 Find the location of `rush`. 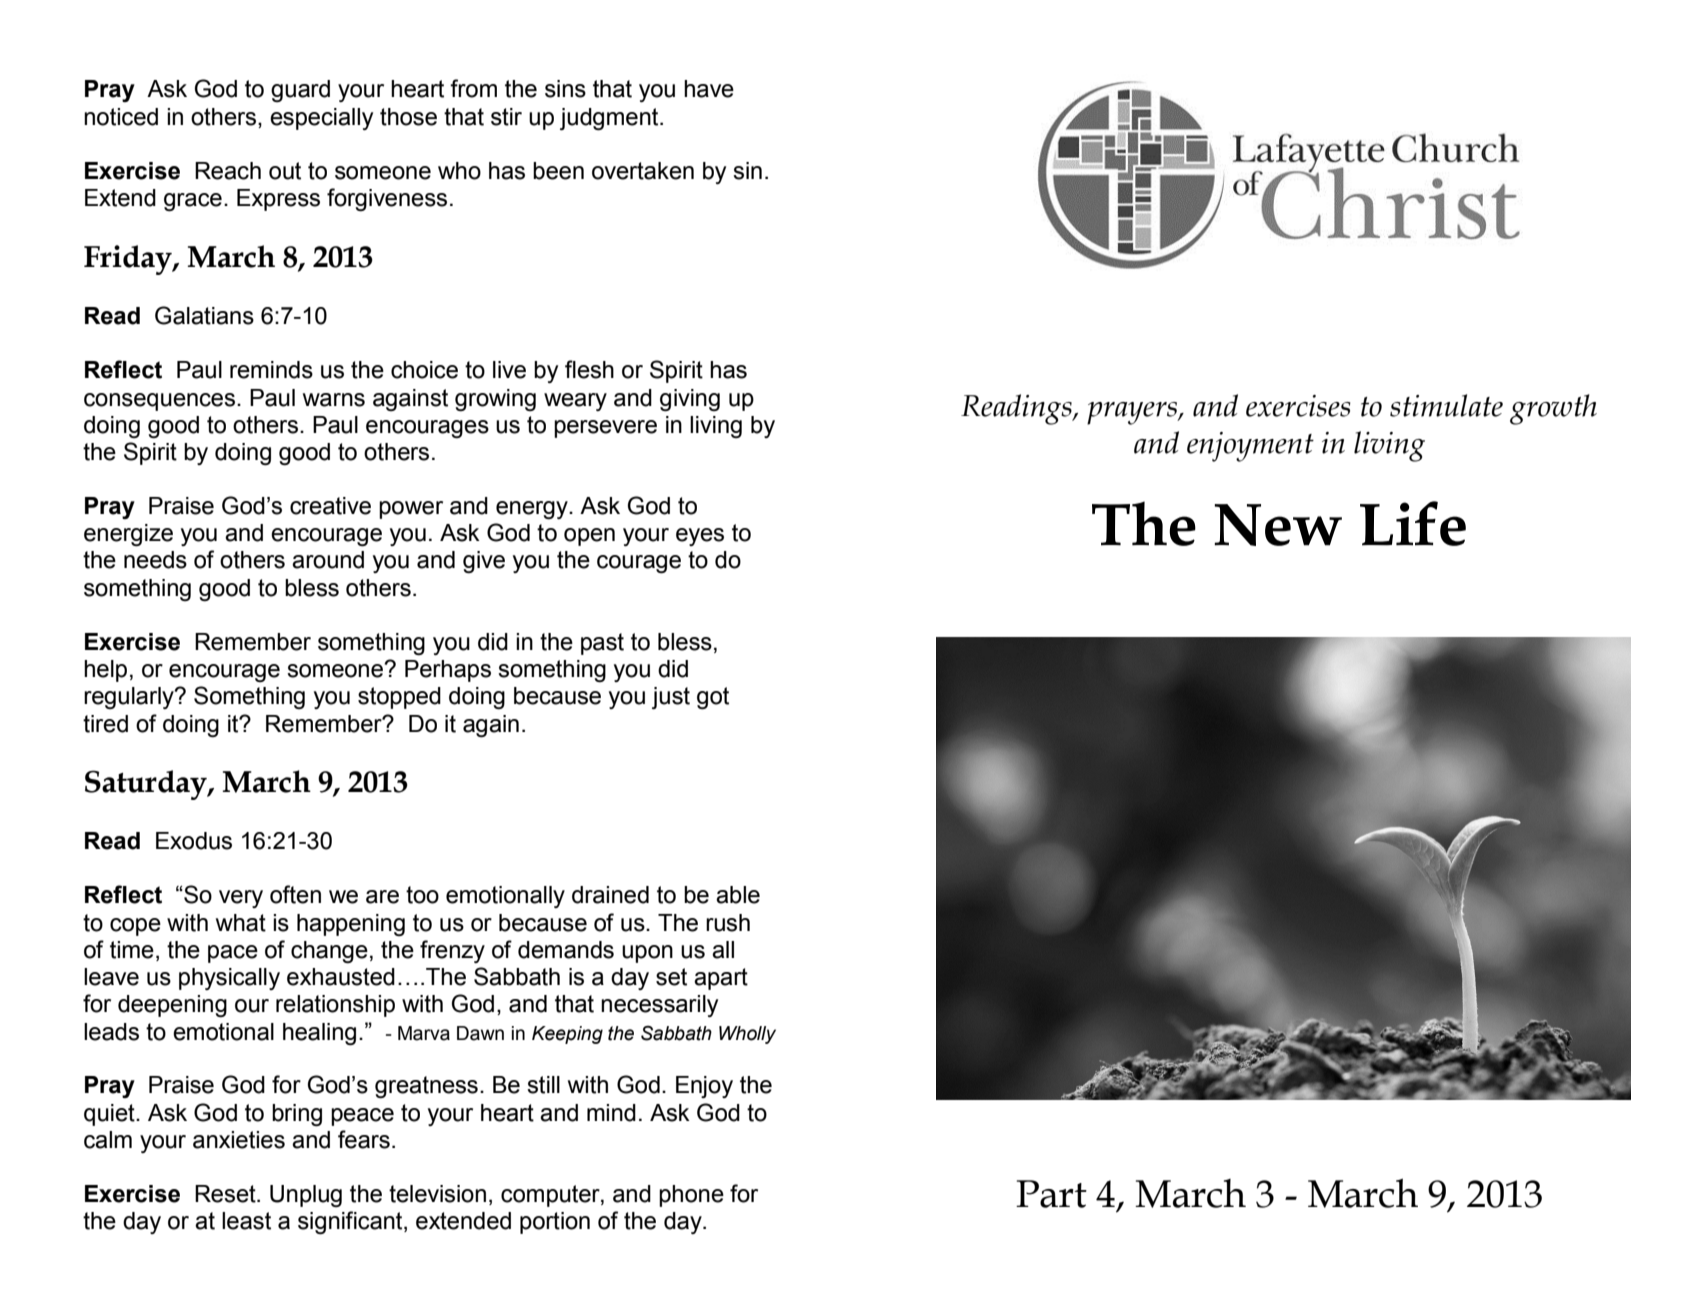

rush is located at coordinates (728, 923).
